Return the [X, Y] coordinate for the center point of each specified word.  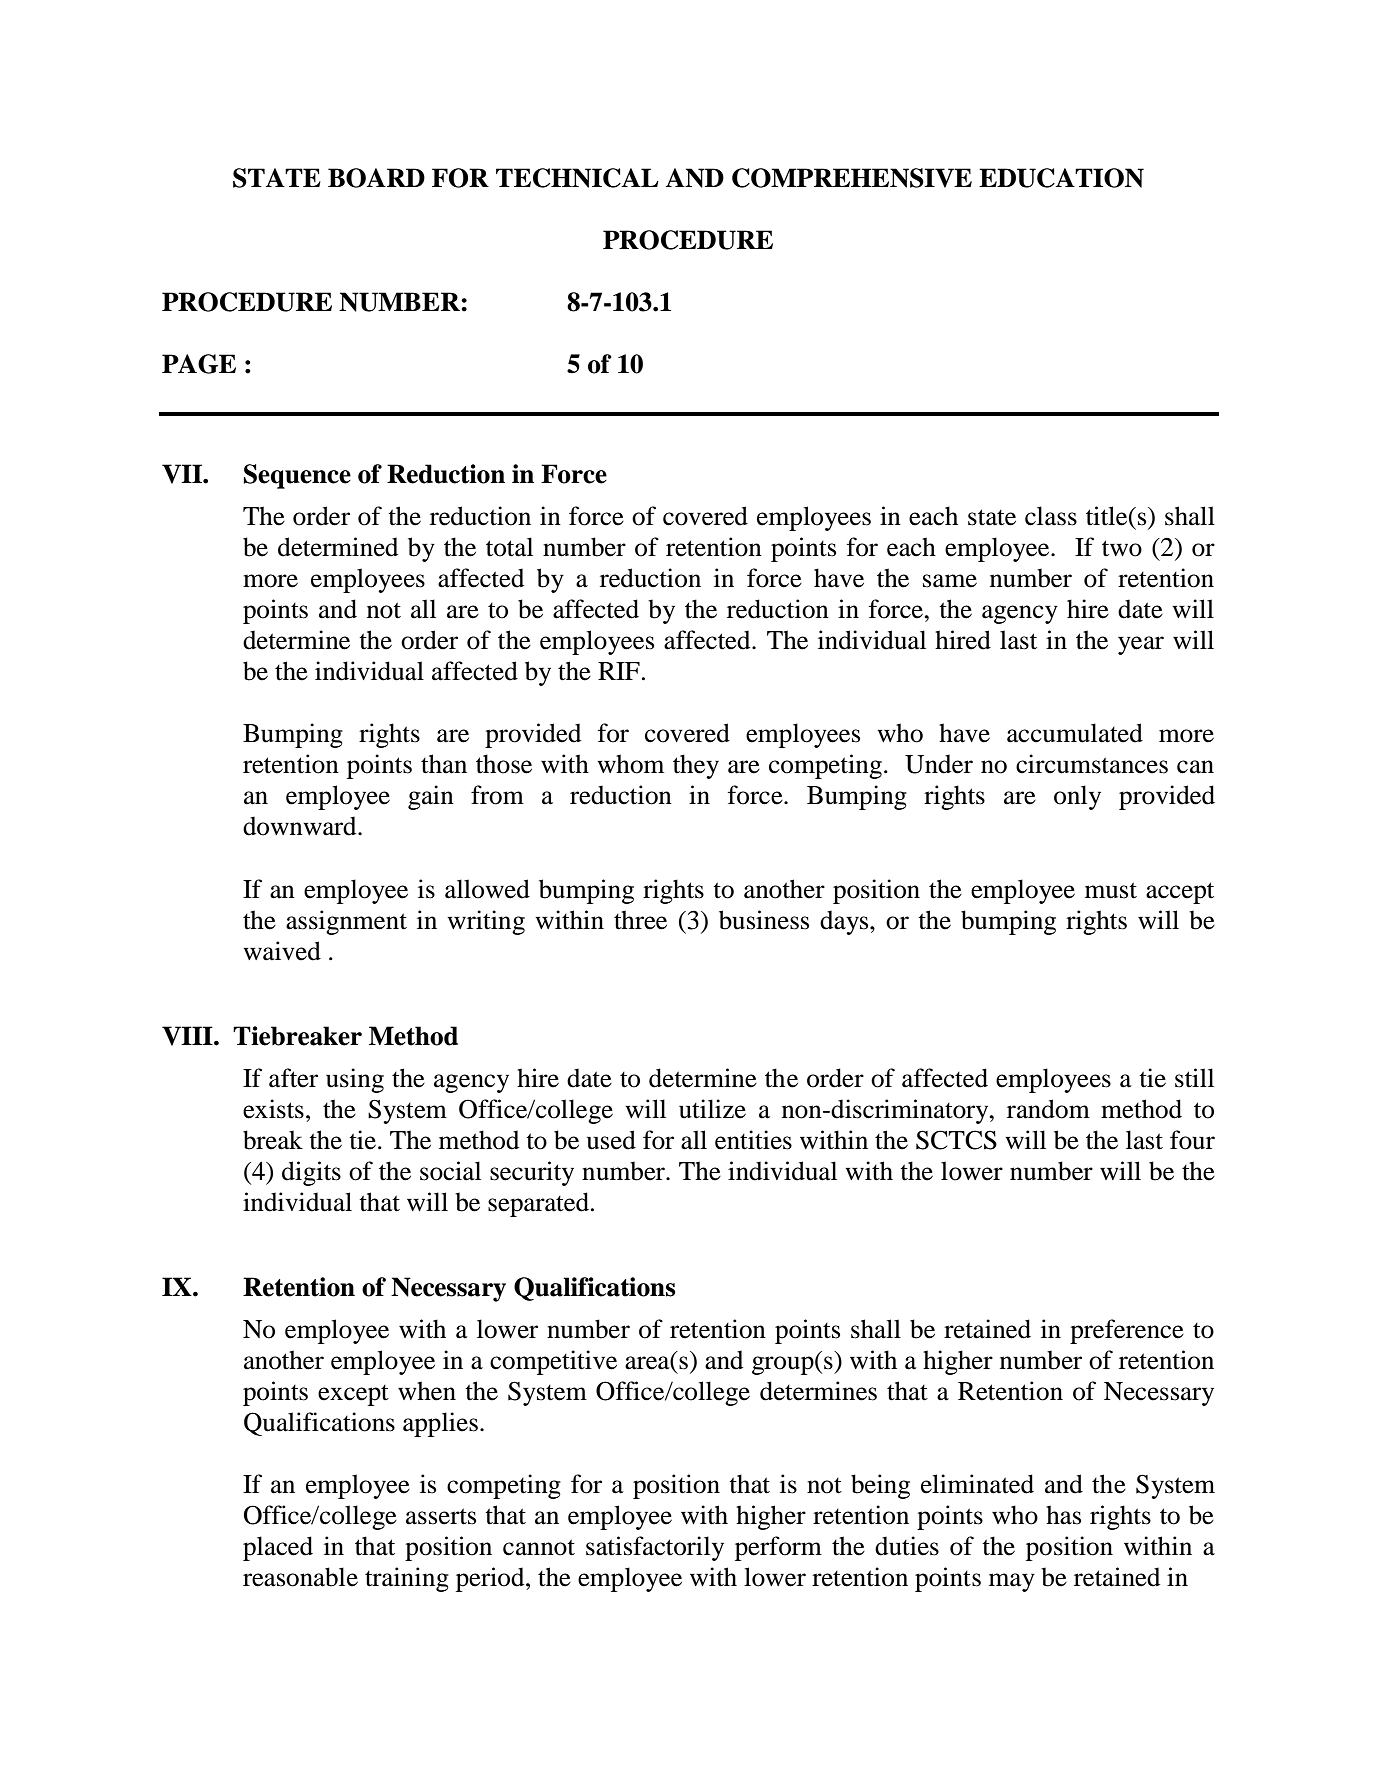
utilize [712, 1109]
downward [301, 826]
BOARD [376, 178]
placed [278, 1548]
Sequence [297, 476]
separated [538, 1204]
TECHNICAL [577, 178]
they [696, 766]
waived [282, 951]
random [1048, 1109]
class [1051, 516]
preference [1127, 1331]
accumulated [1075, 733]
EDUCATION [1061, 178]
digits [311, 1173]
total [509, 547]
